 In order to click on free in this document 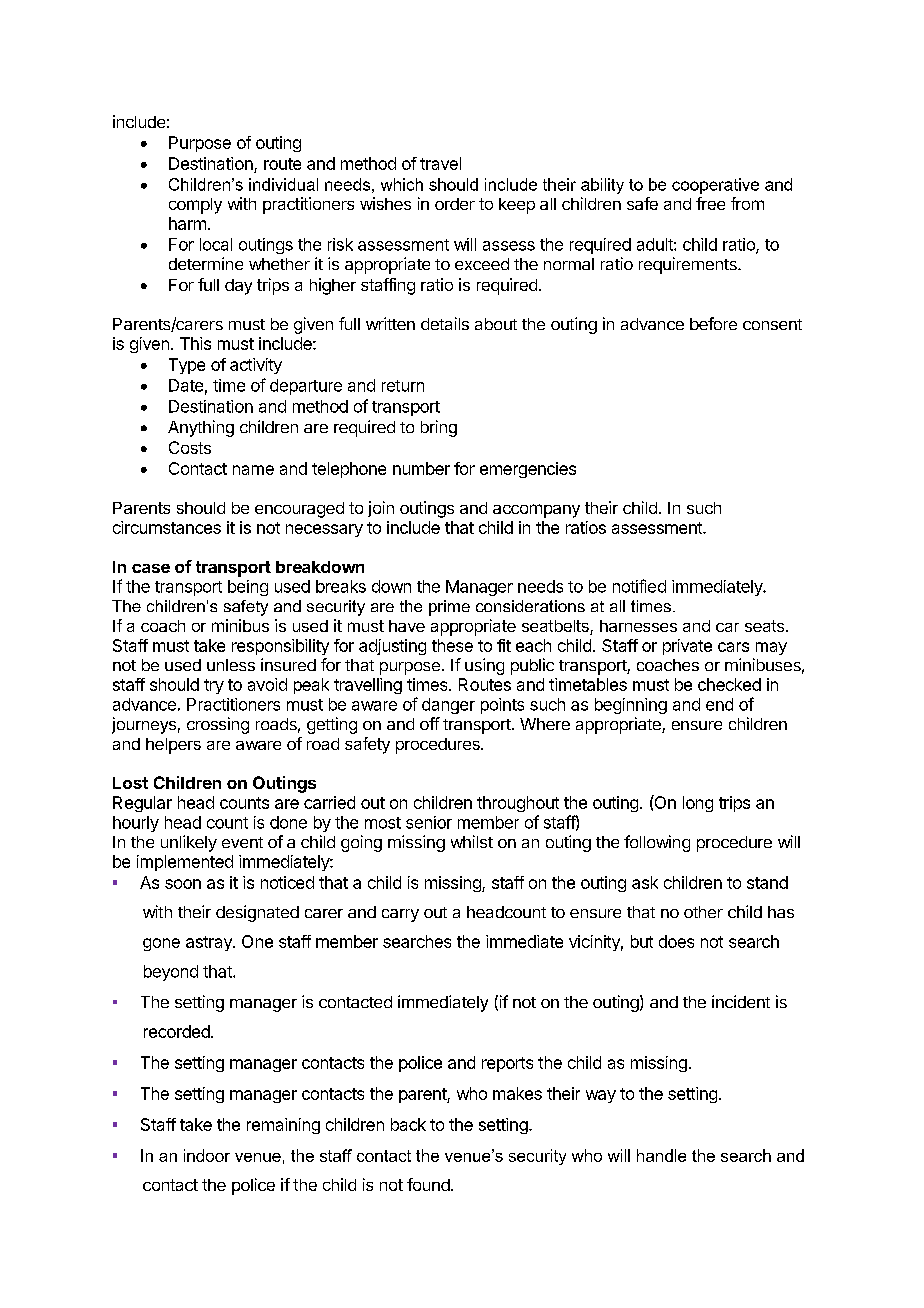, I will do `click(710, 203)`.
